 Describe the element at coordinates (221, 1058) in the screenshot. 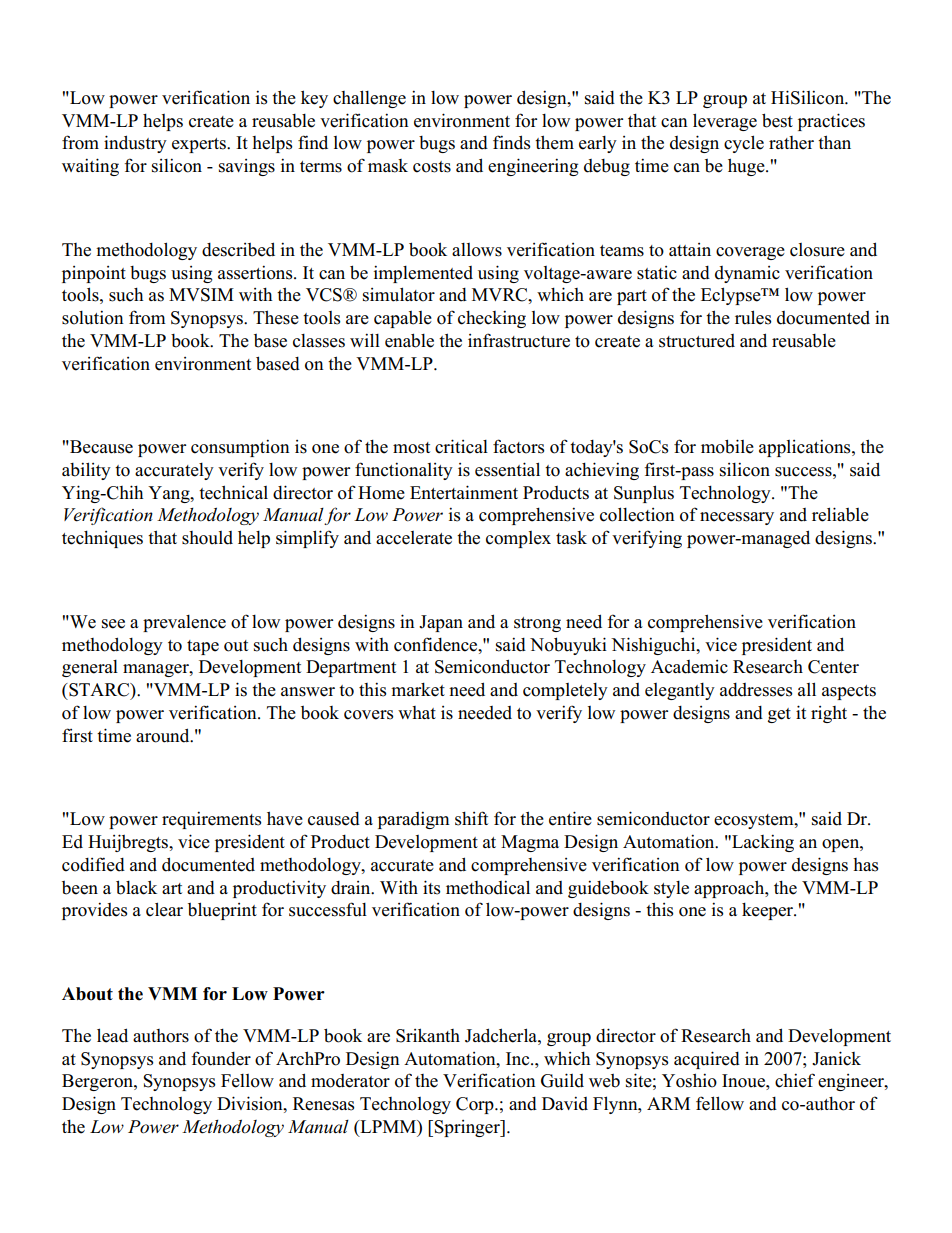

I see `founder` at that location.
